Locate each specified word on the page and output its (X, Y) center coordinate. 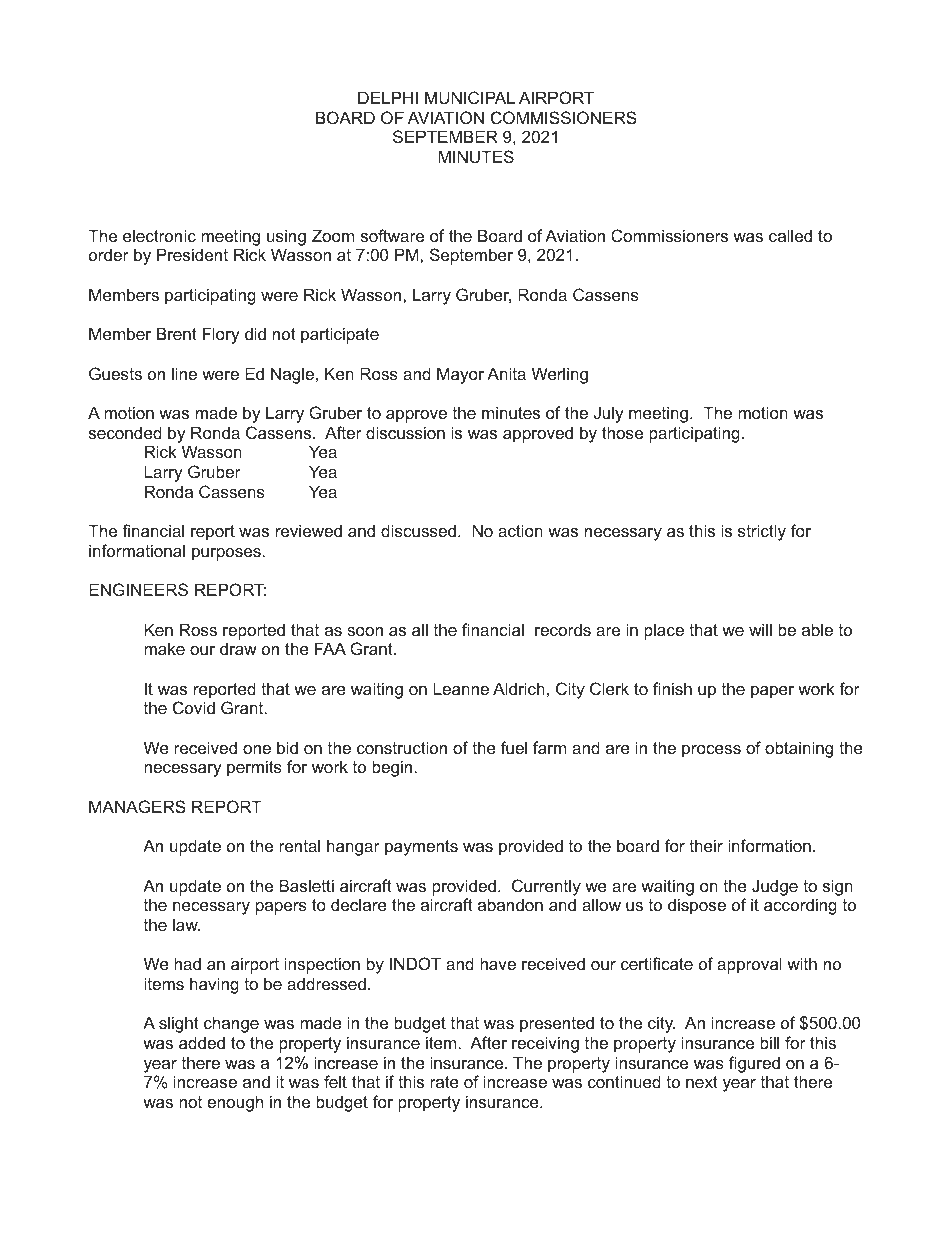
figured (754, 1064)
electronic (159, 235)
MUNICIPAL (470, 97)
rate (444, 1082)
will (760, 629)
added (202, 1042)
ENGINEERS (138, 589)
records (563, 629)
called (790, 235)
